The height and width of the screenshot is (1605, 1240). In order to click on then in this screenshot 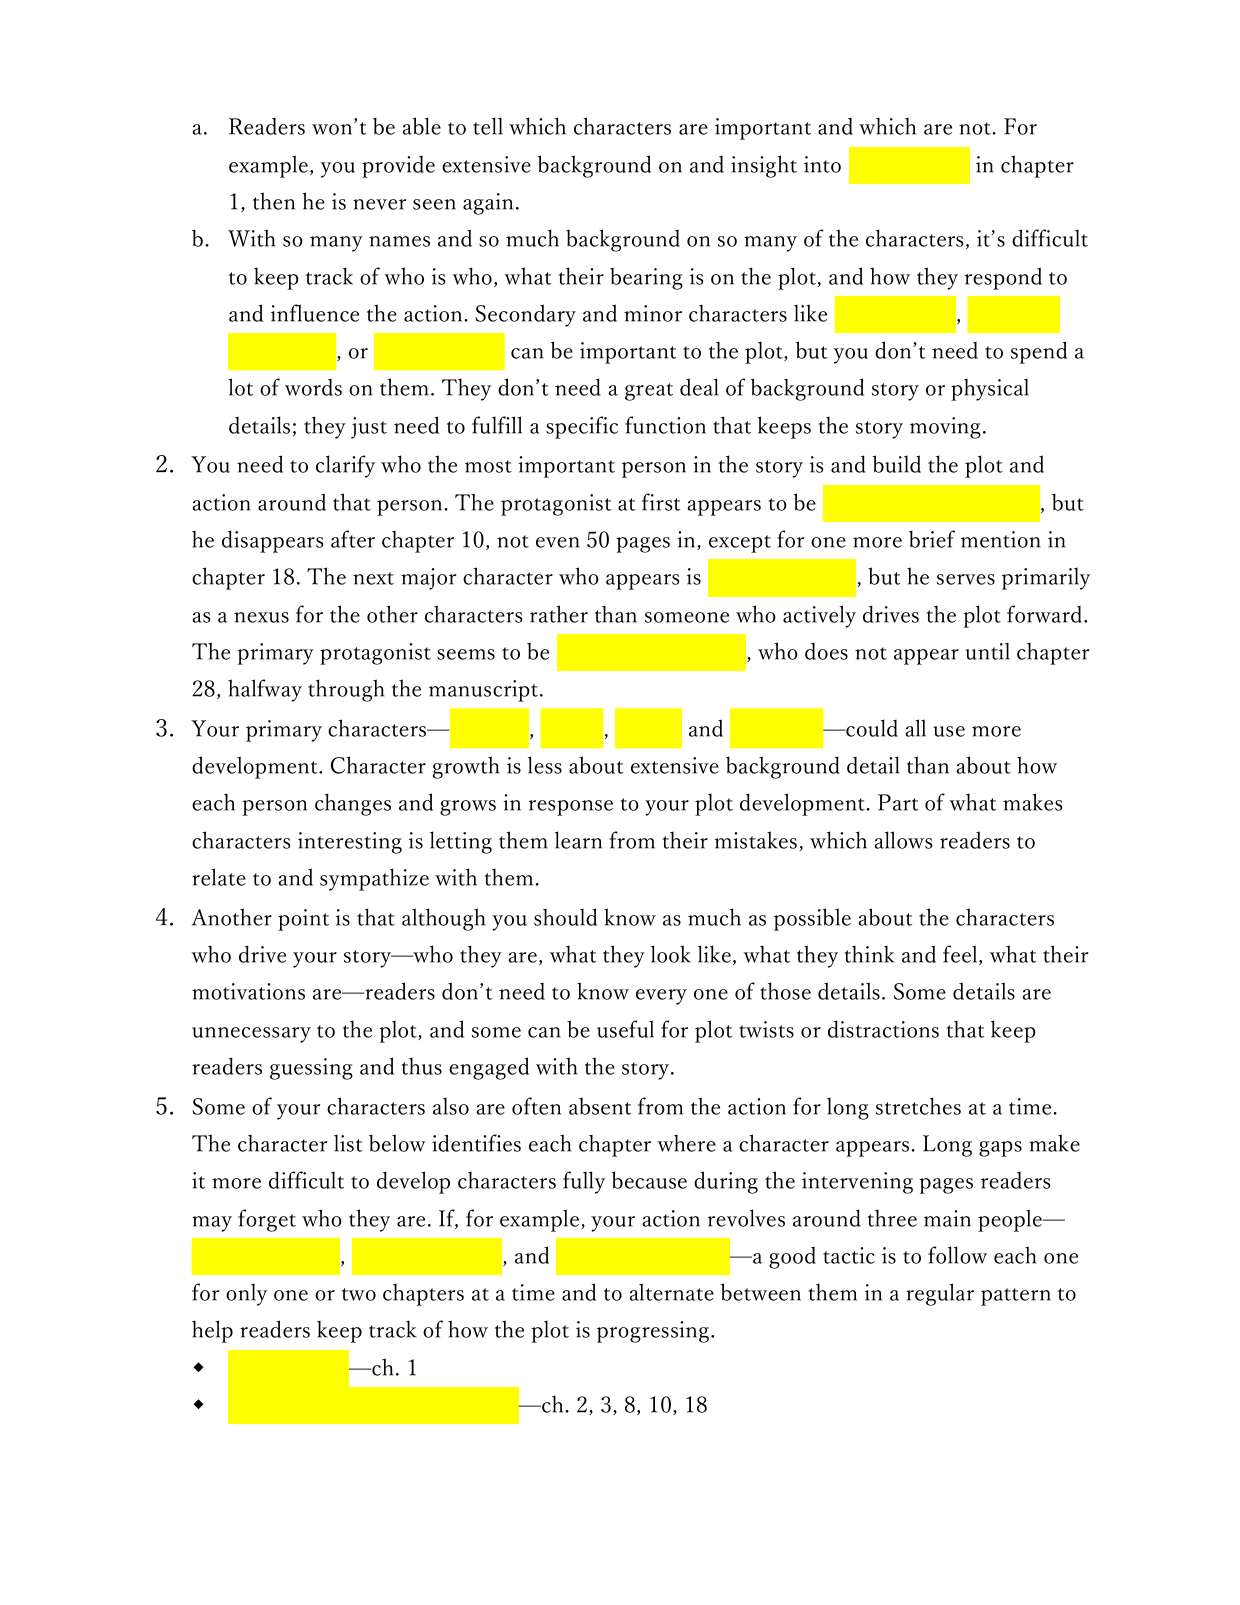, I will do `click(274, 201)`.
